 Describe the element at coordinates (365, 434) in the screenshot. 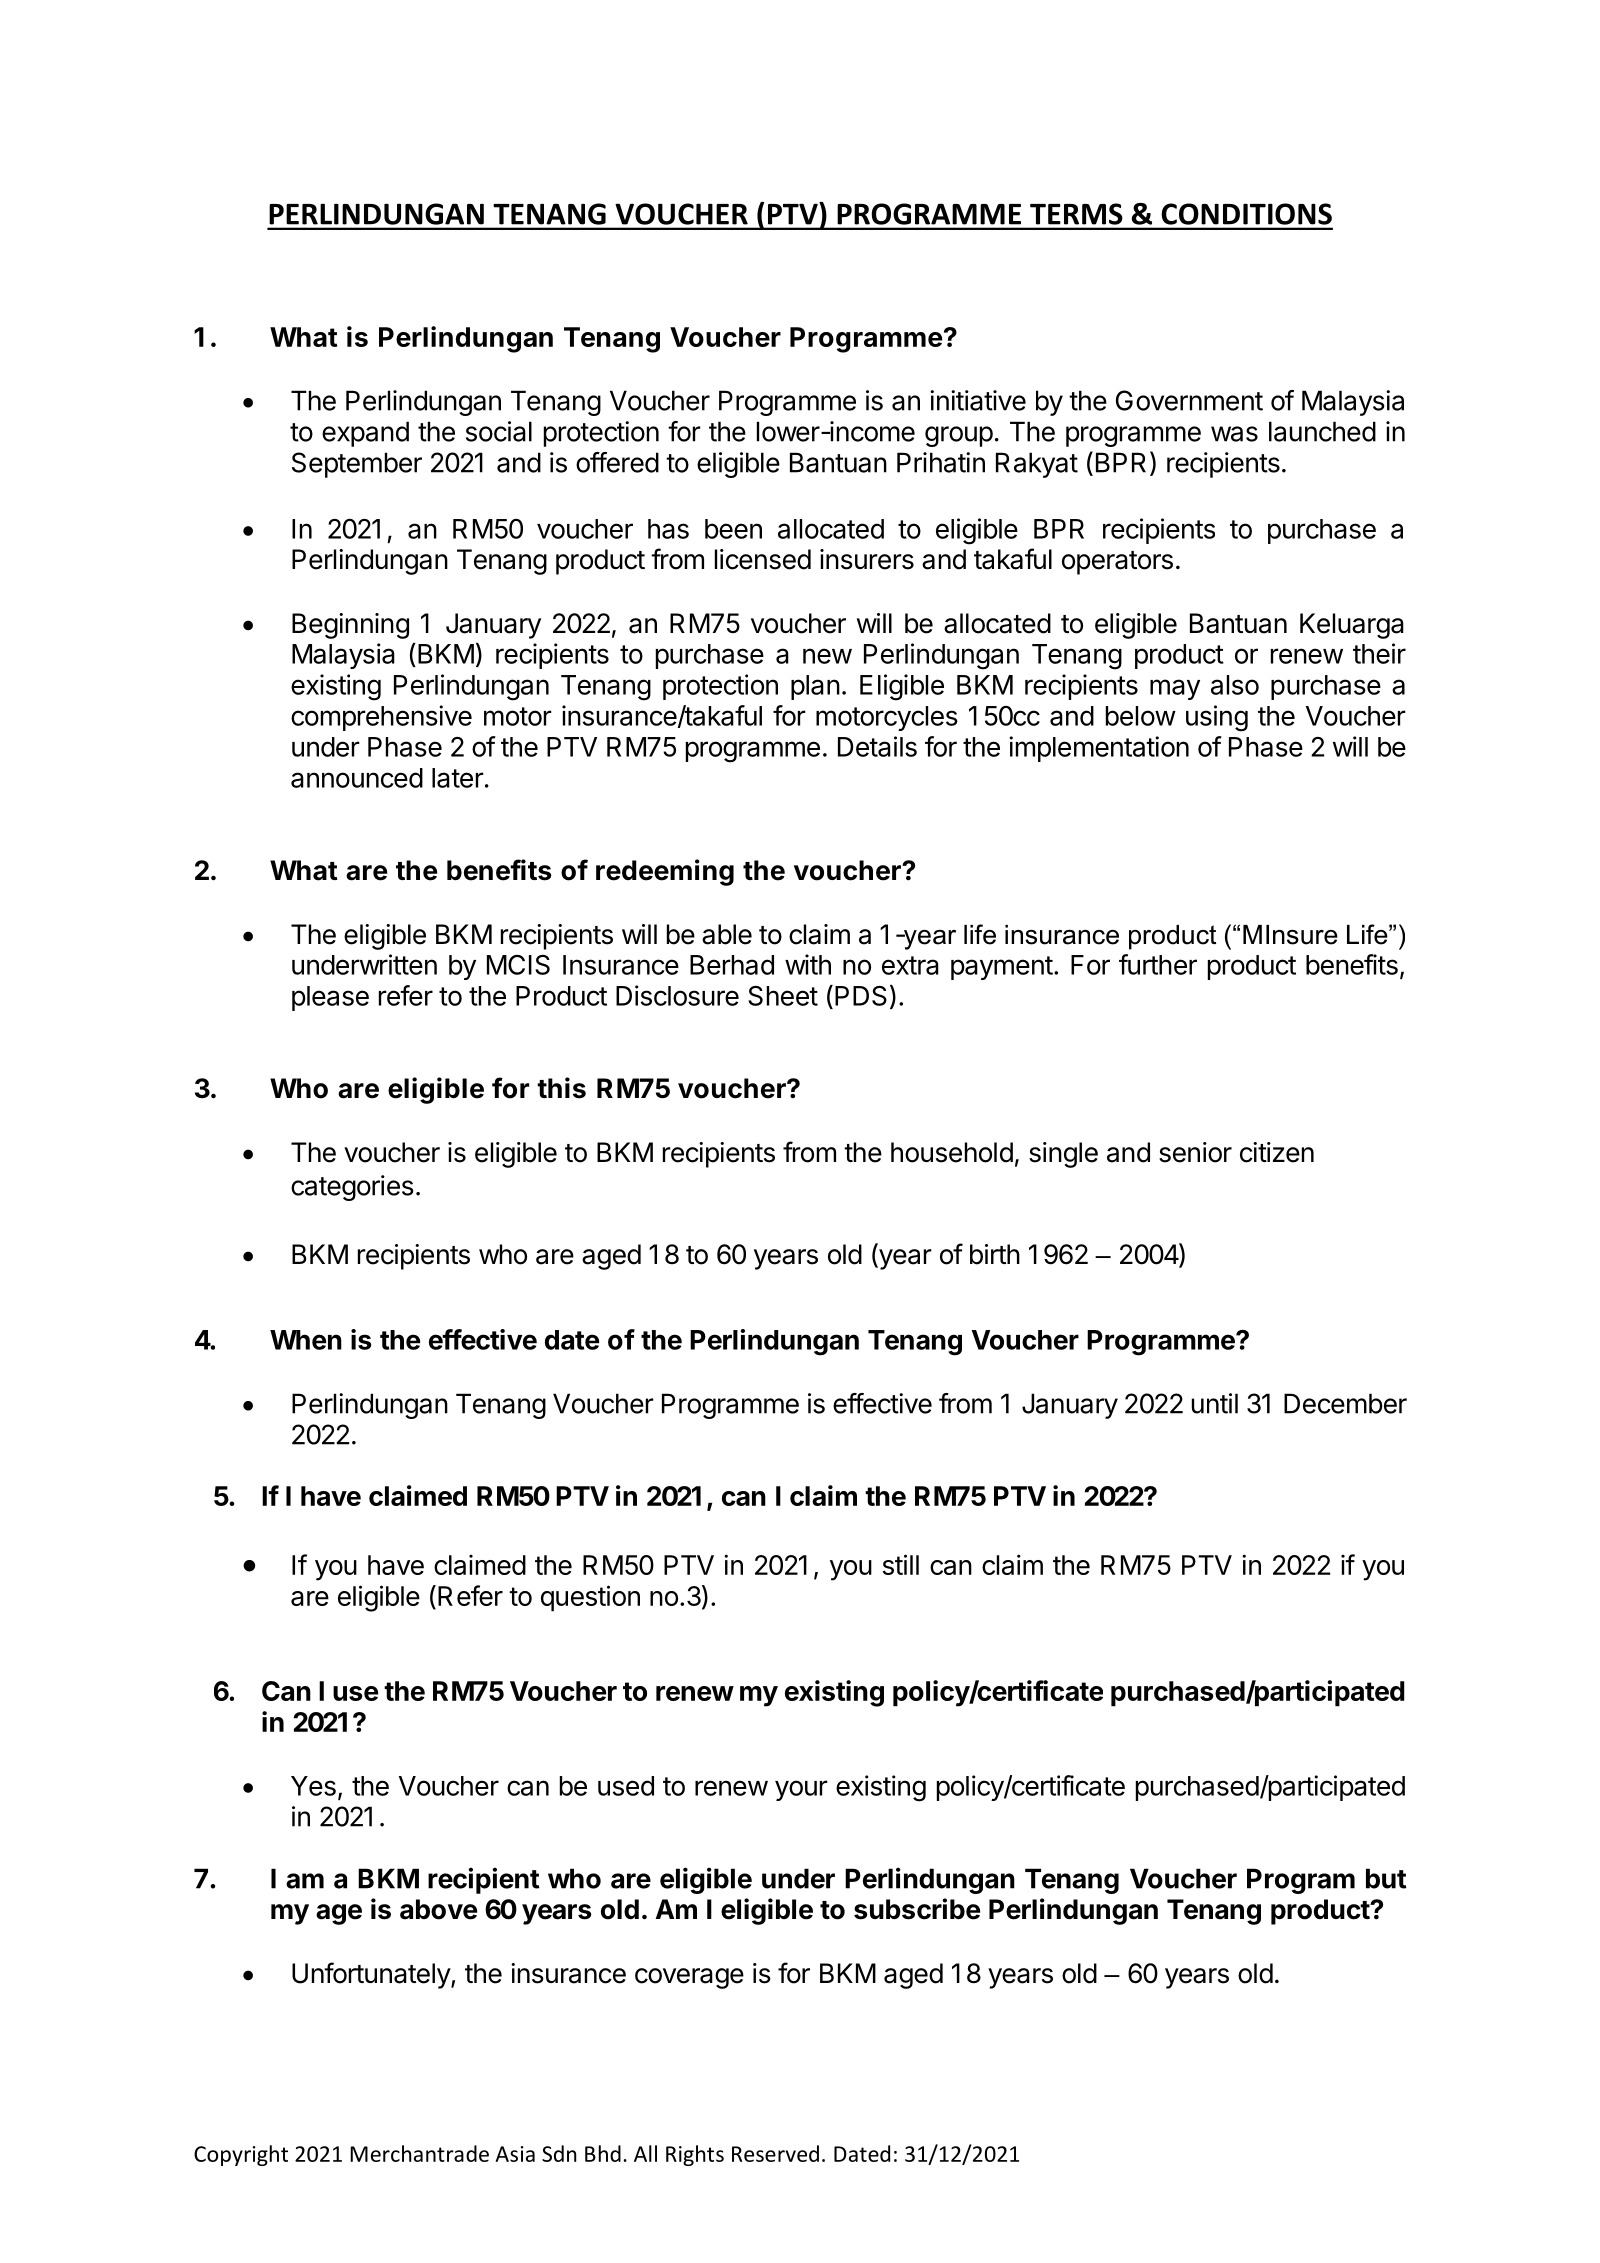

I see `expand` at that location.
